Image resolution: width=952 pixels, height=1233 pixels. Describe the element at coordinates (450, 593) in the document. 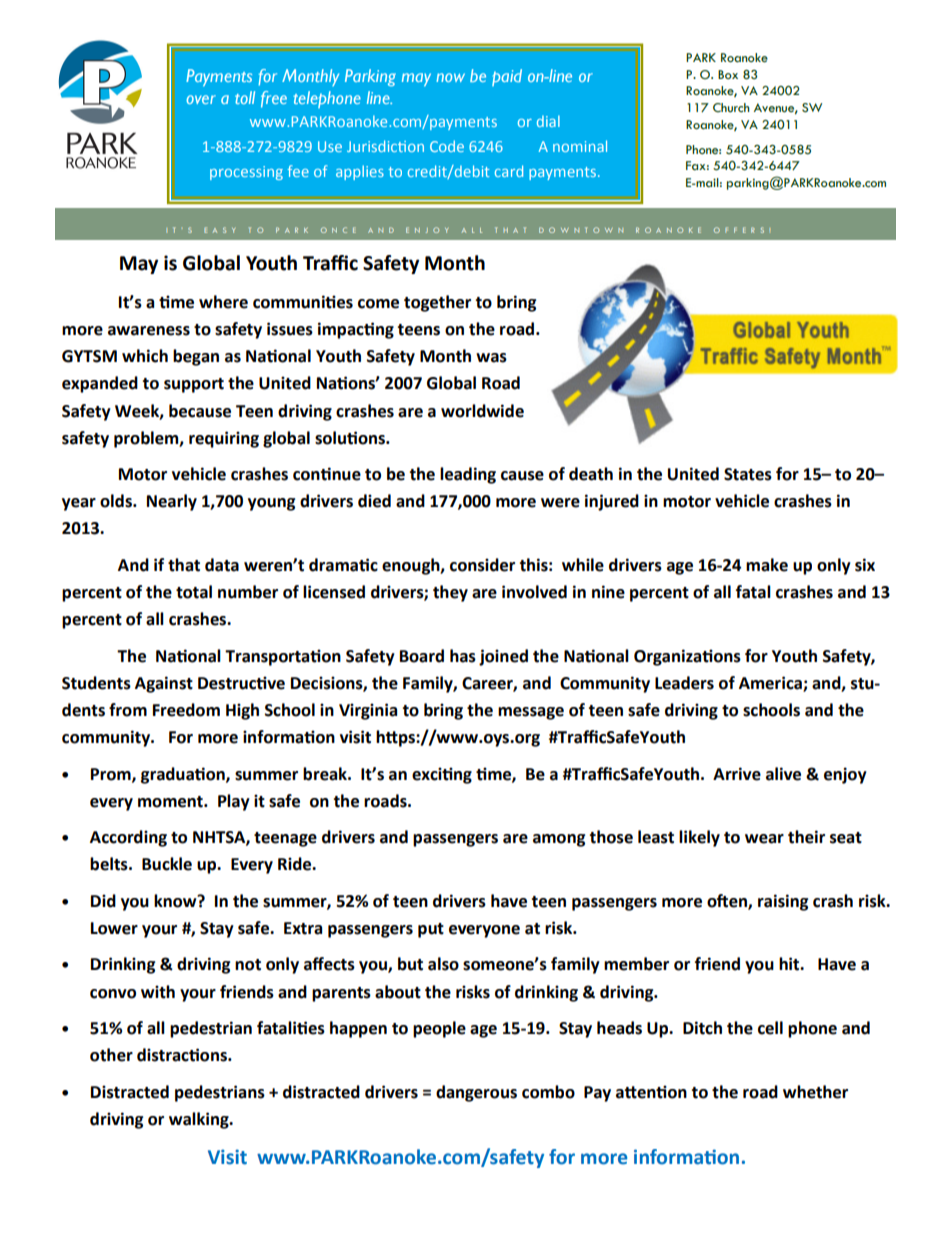

I see `they` at that location.
